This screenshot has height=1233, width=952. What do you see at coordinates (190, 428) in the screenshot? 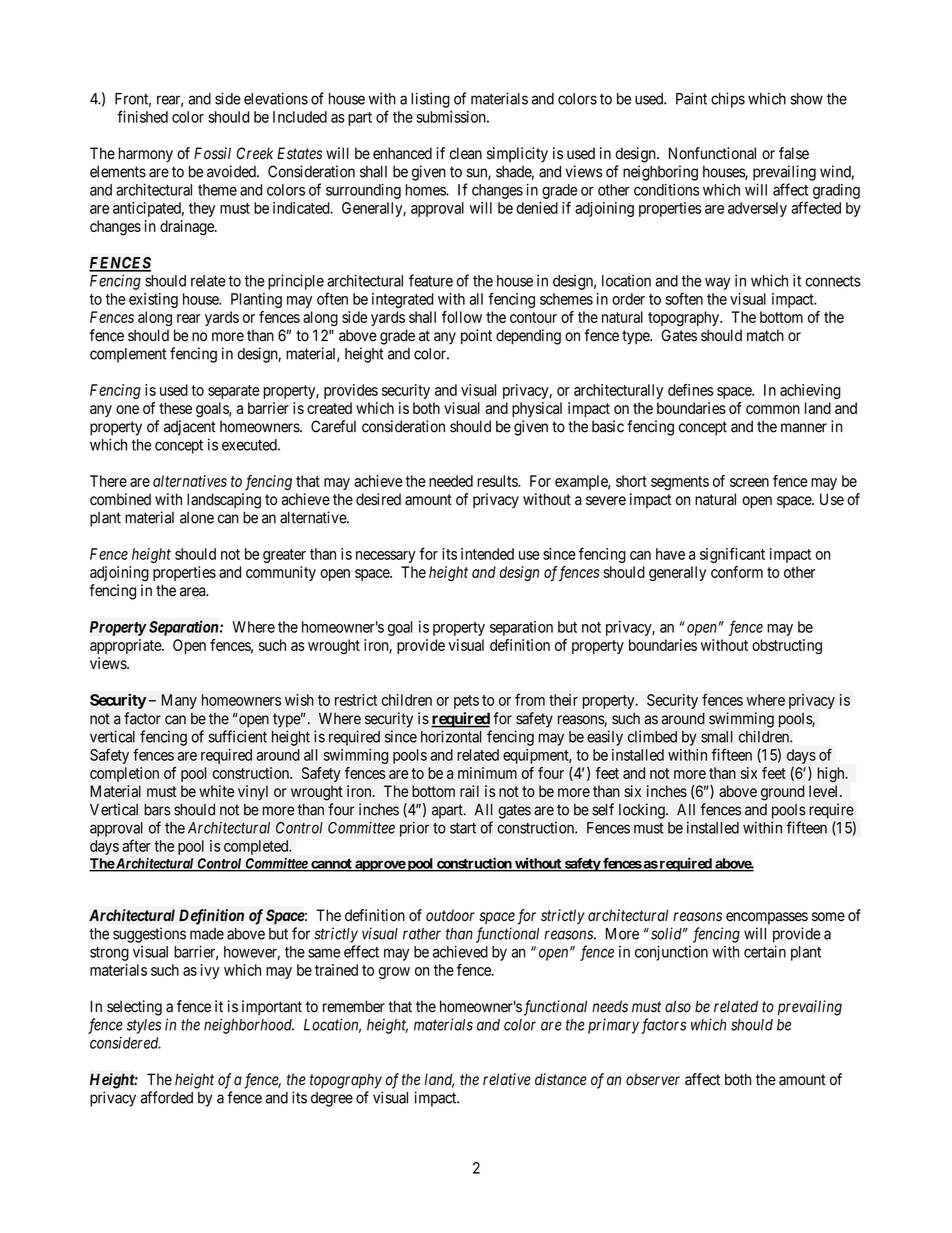
I see `adjacent` at bounding box center [190, 428].
